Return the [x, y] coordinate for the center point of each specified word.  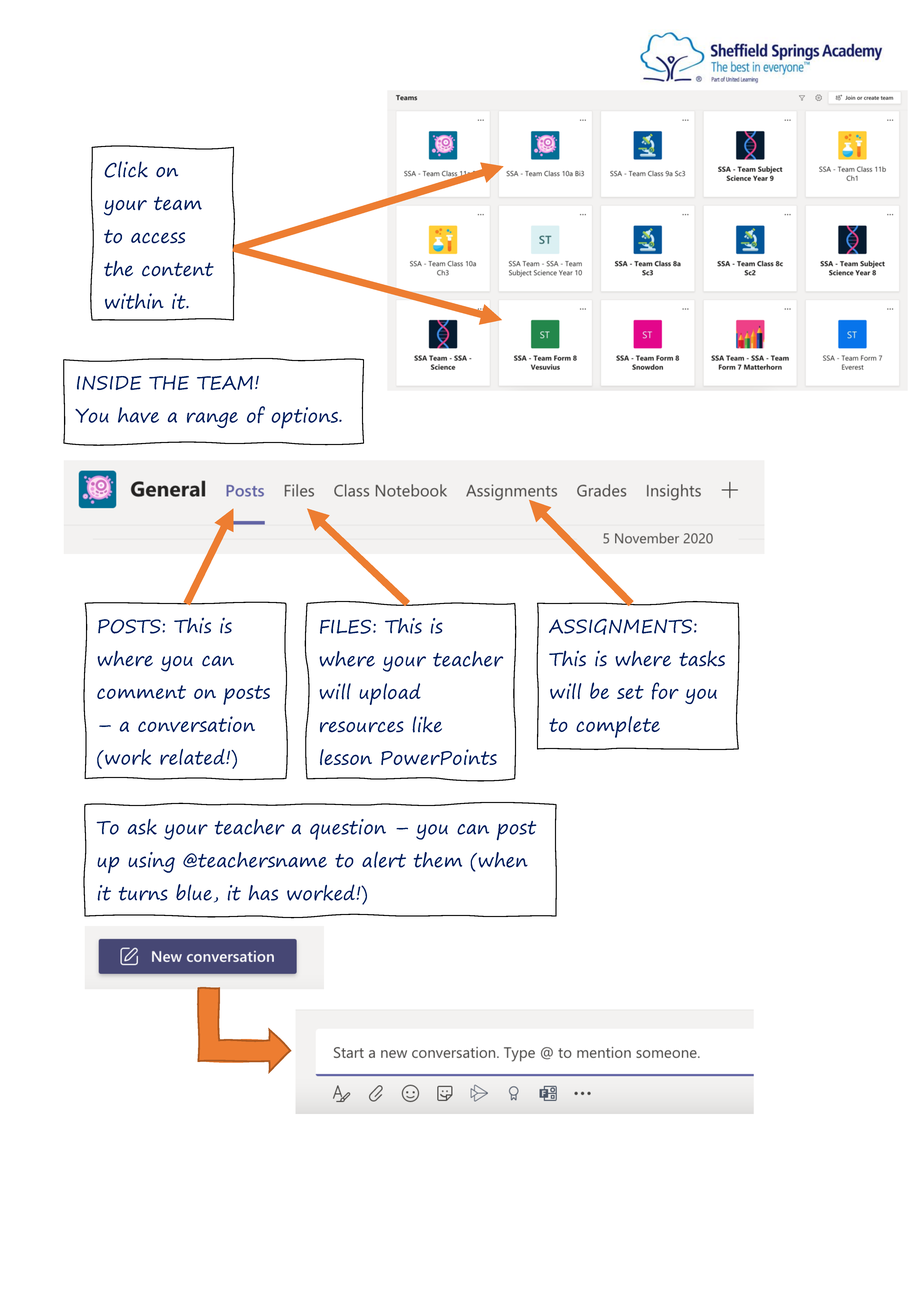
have [138, 415]
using [151, 862]
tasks [702, 658]
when [502, 860]
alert [384, 859]
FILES [347, 626]
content [178, 269]
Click [126, 169]
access [158, 238]
